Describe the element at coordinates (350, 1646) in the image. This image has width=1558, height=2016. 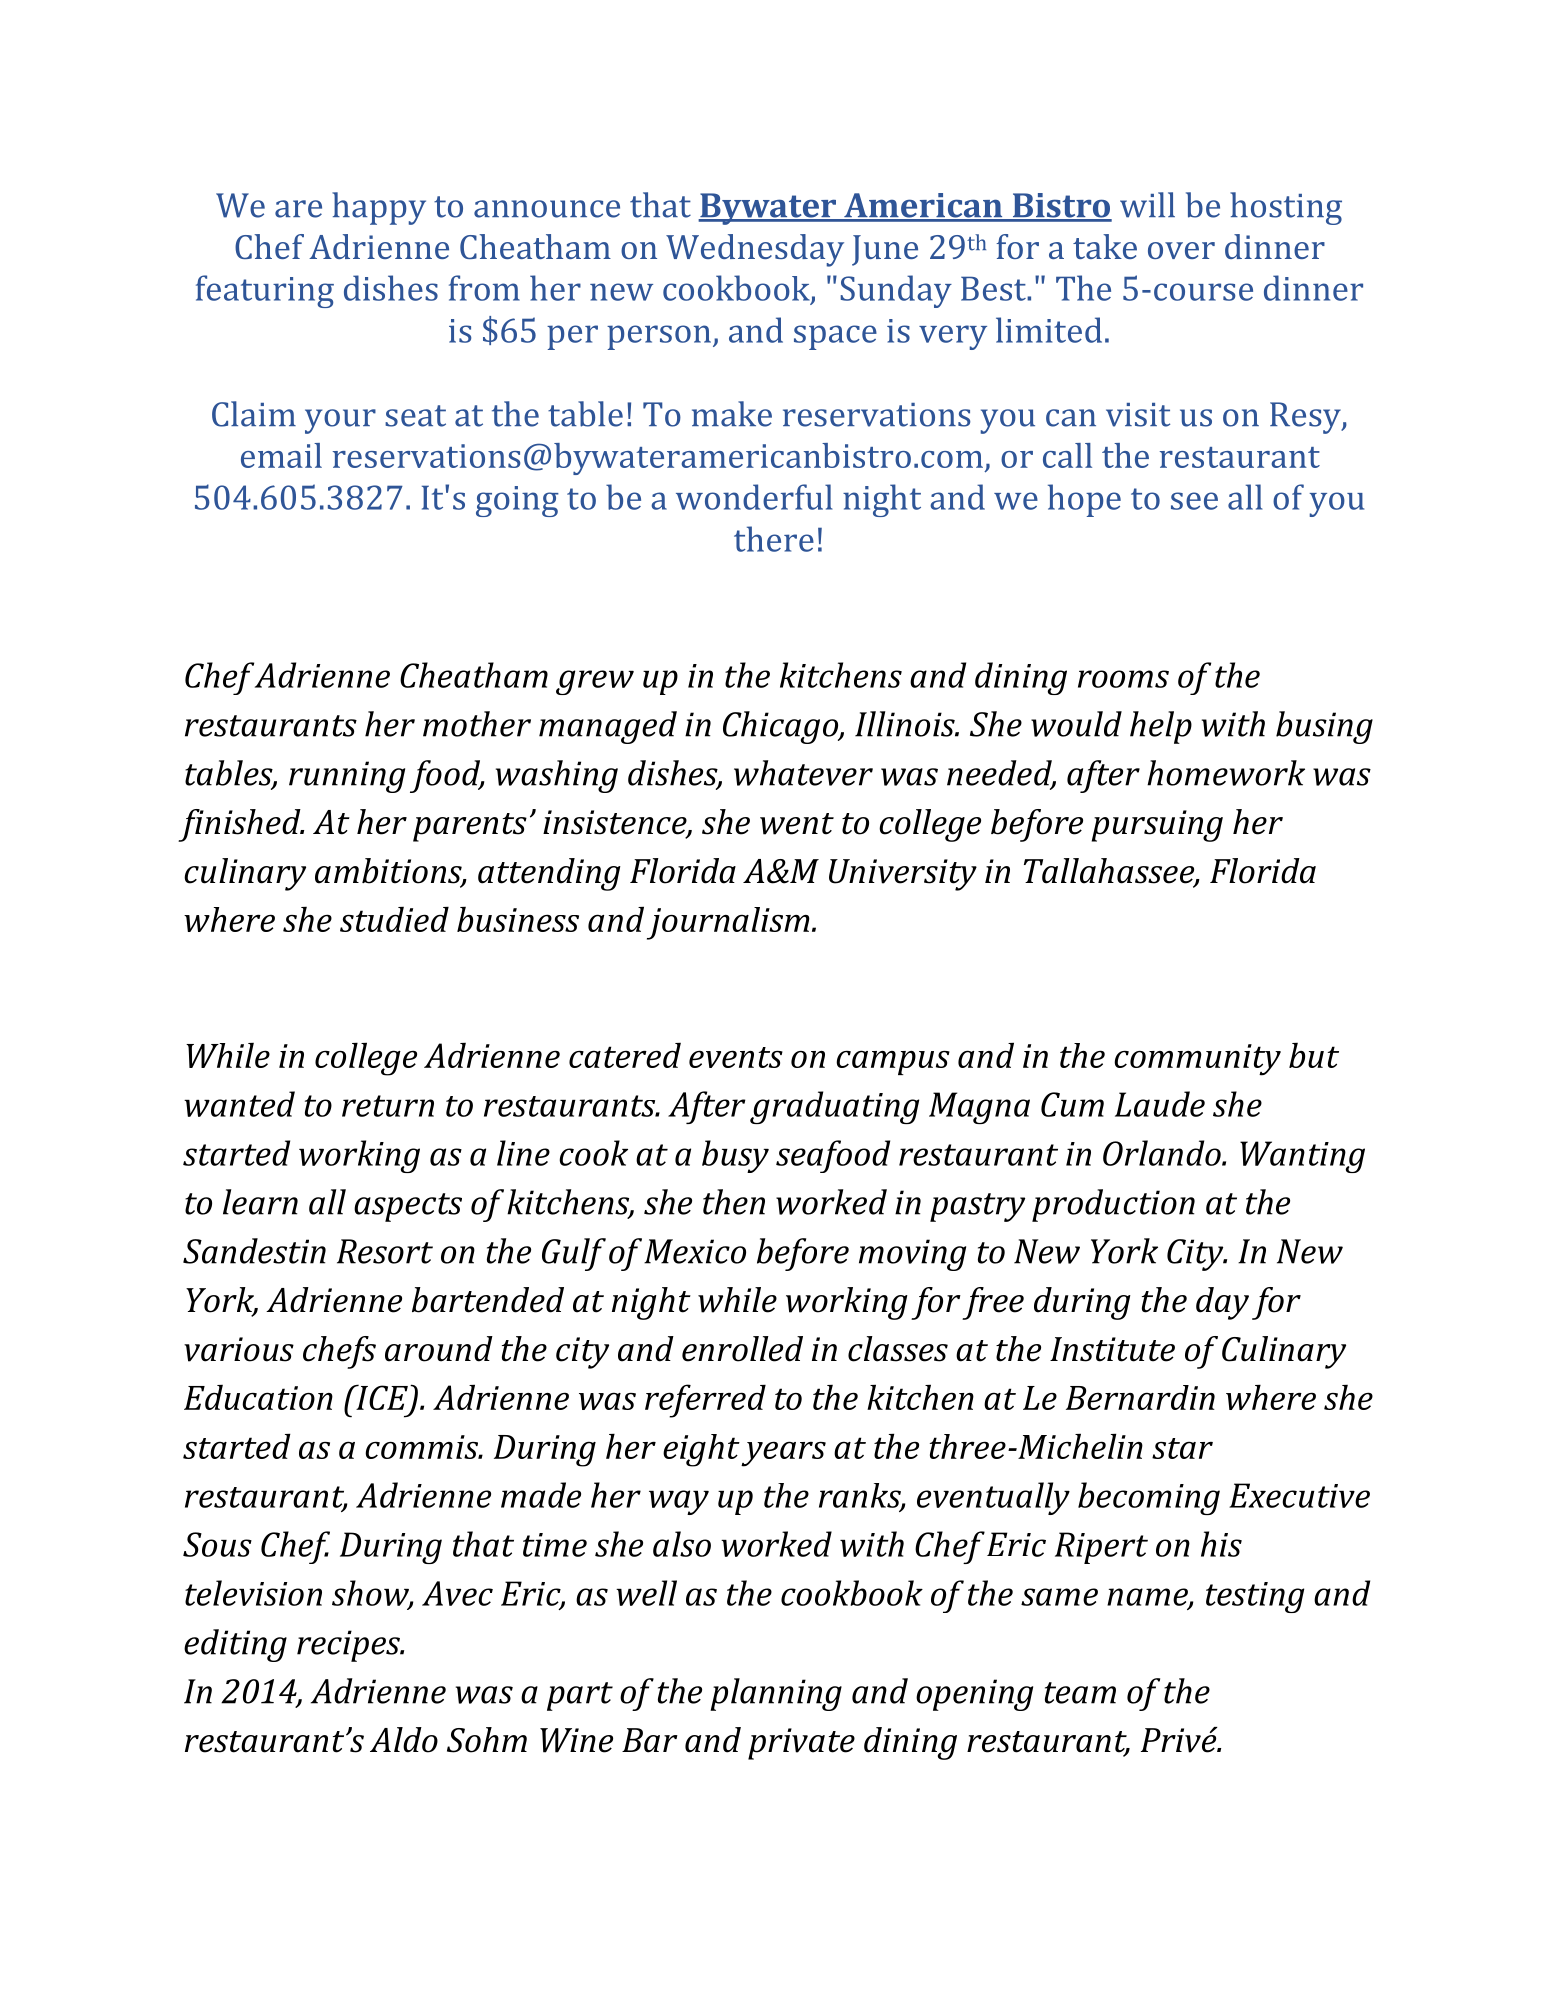
I see `recipes` at that location.
